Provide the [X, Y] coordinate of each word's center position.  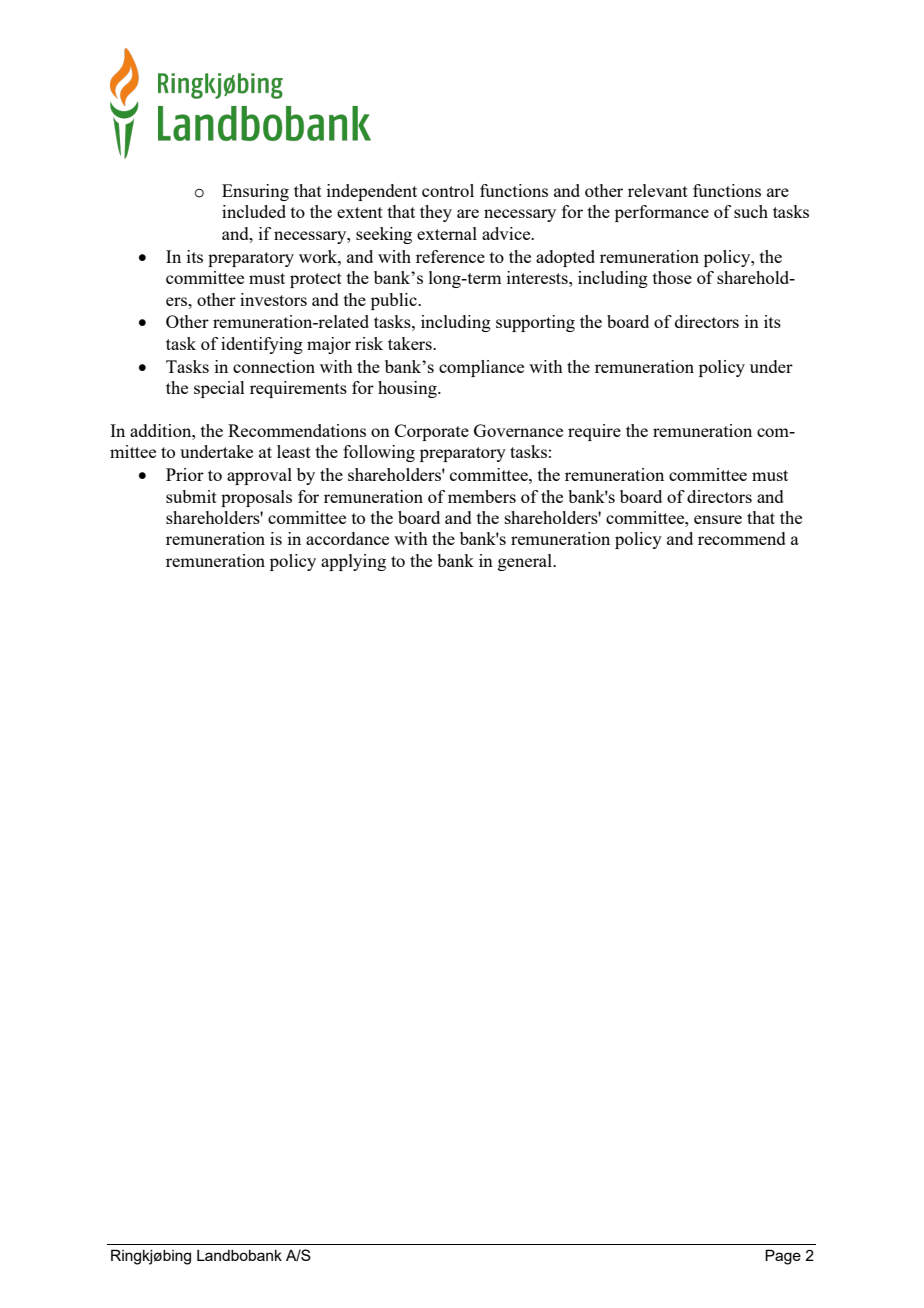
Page [783, 1257]
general [526, 562]
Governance [518, 430]
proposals [256, 498]
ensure [718, 519]
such [751, 211]
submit [191, 496]
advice [507, 233]
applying [353, 562]
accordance [347, 538]
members [482, 496]
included [254, 211]
